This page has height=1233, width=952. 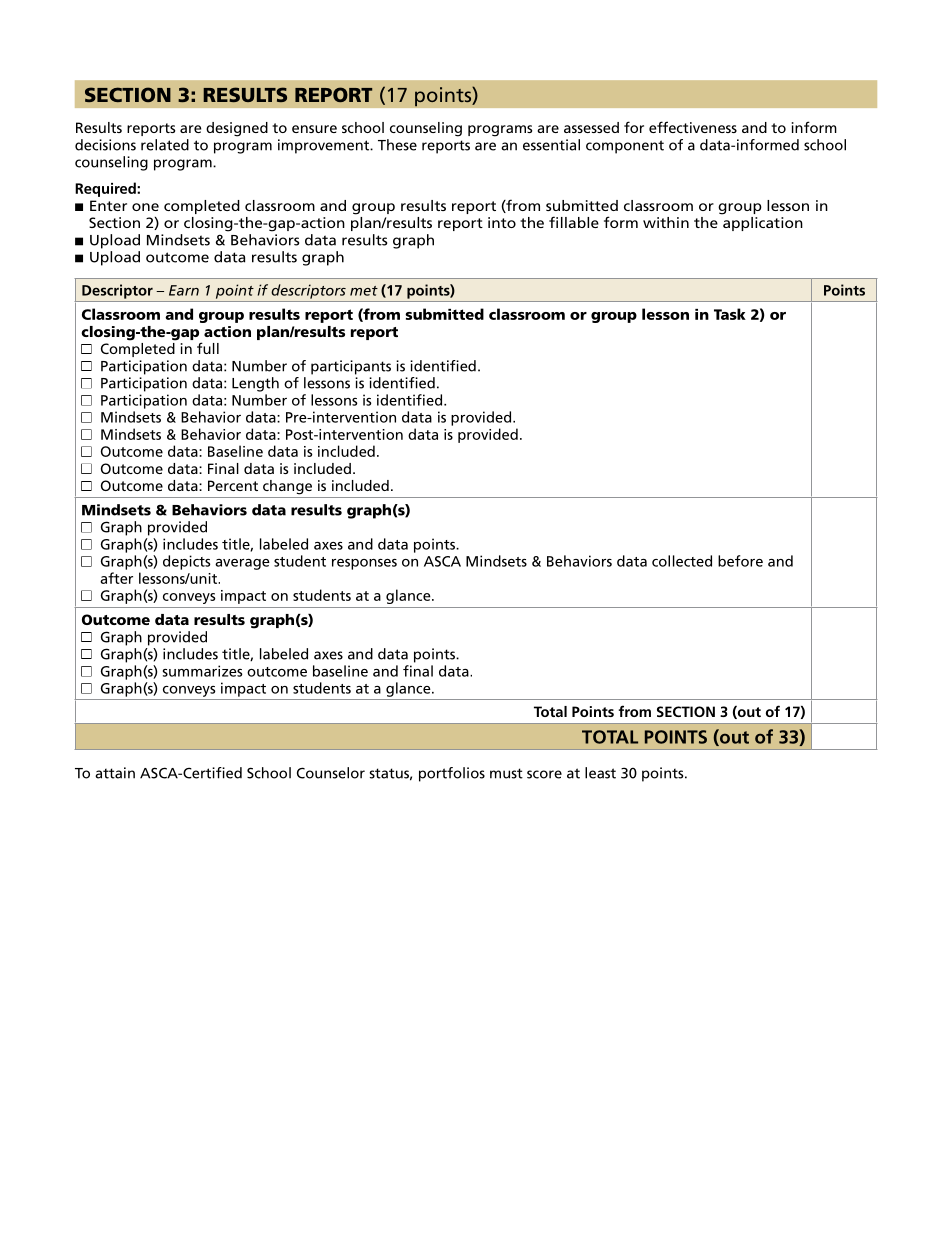 I want to click on portfolios, so click(x=452, y=774).
